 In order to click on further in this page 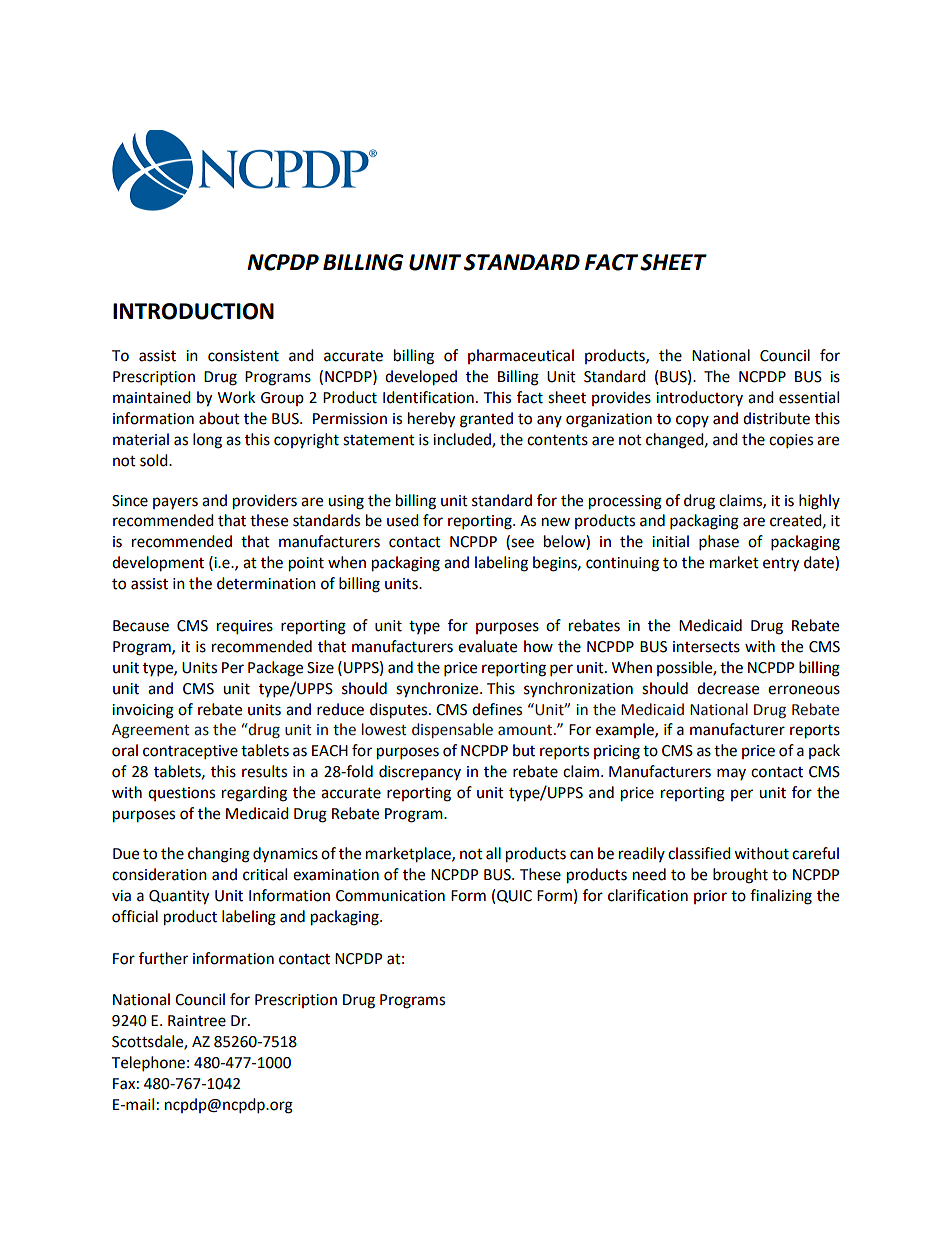, I will do `click(163, 958)`.
